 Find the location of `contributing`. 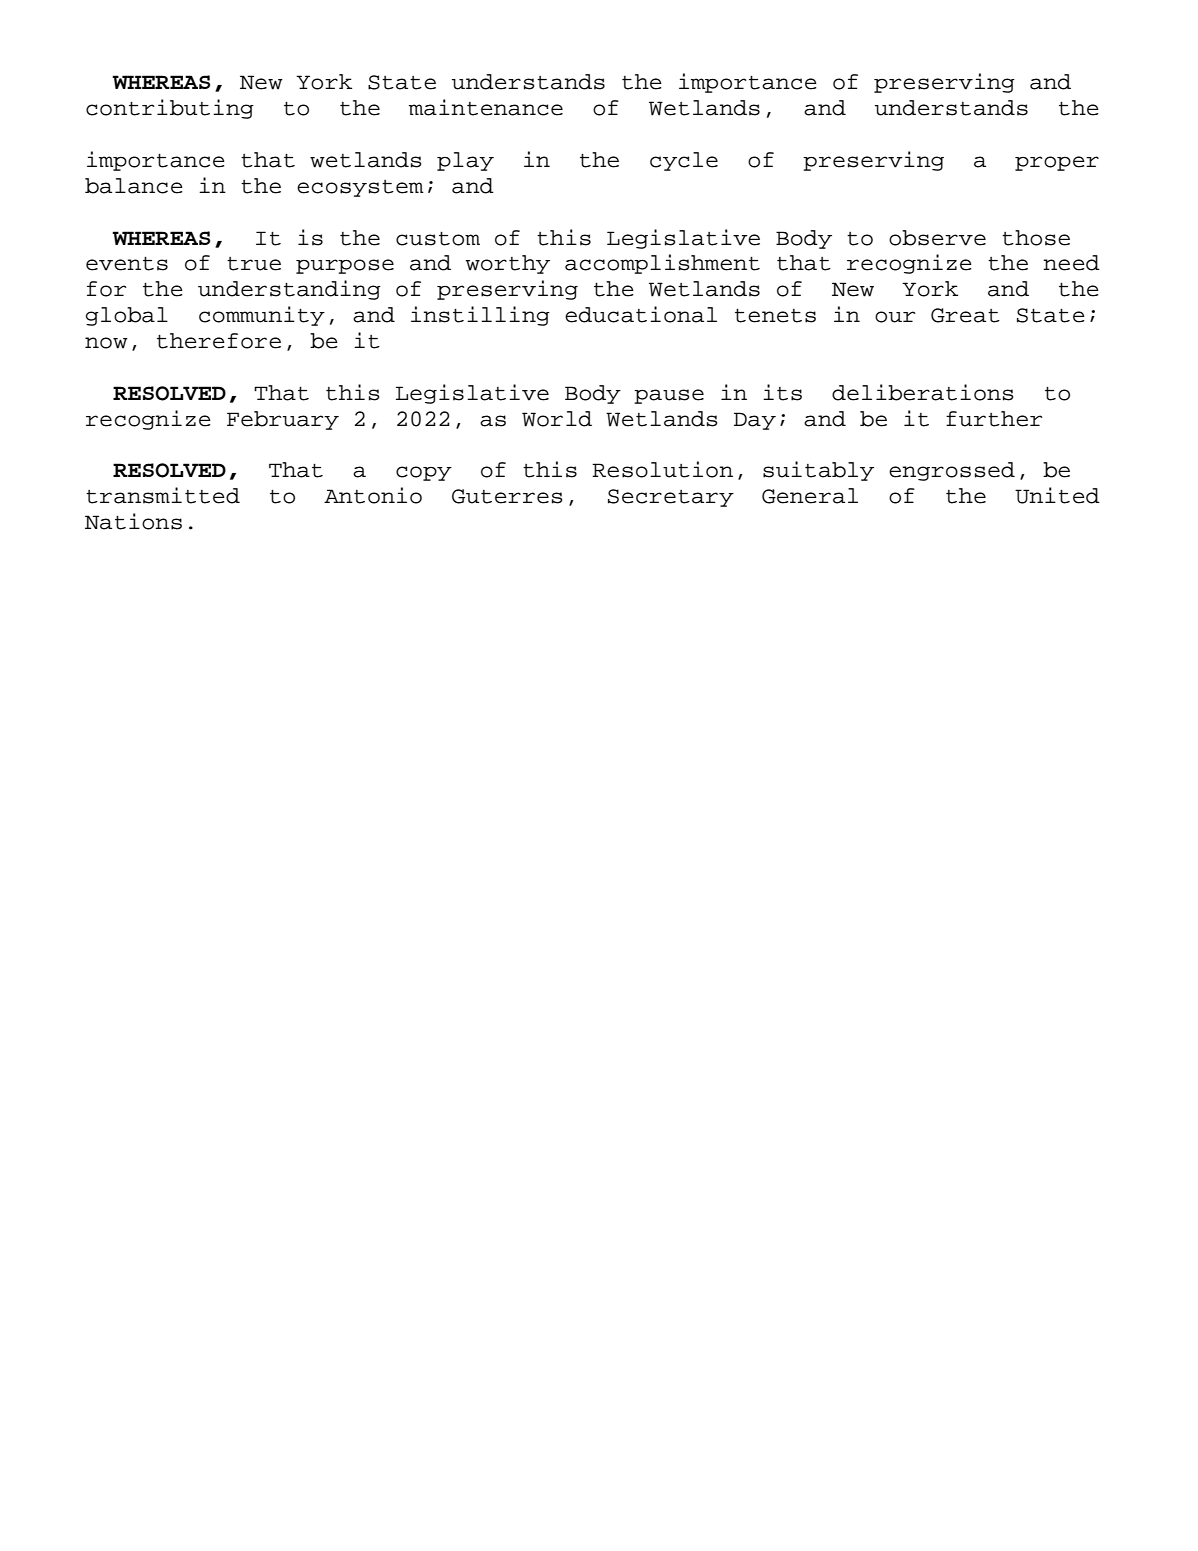

contributing is located at coordinates (170, 109).
